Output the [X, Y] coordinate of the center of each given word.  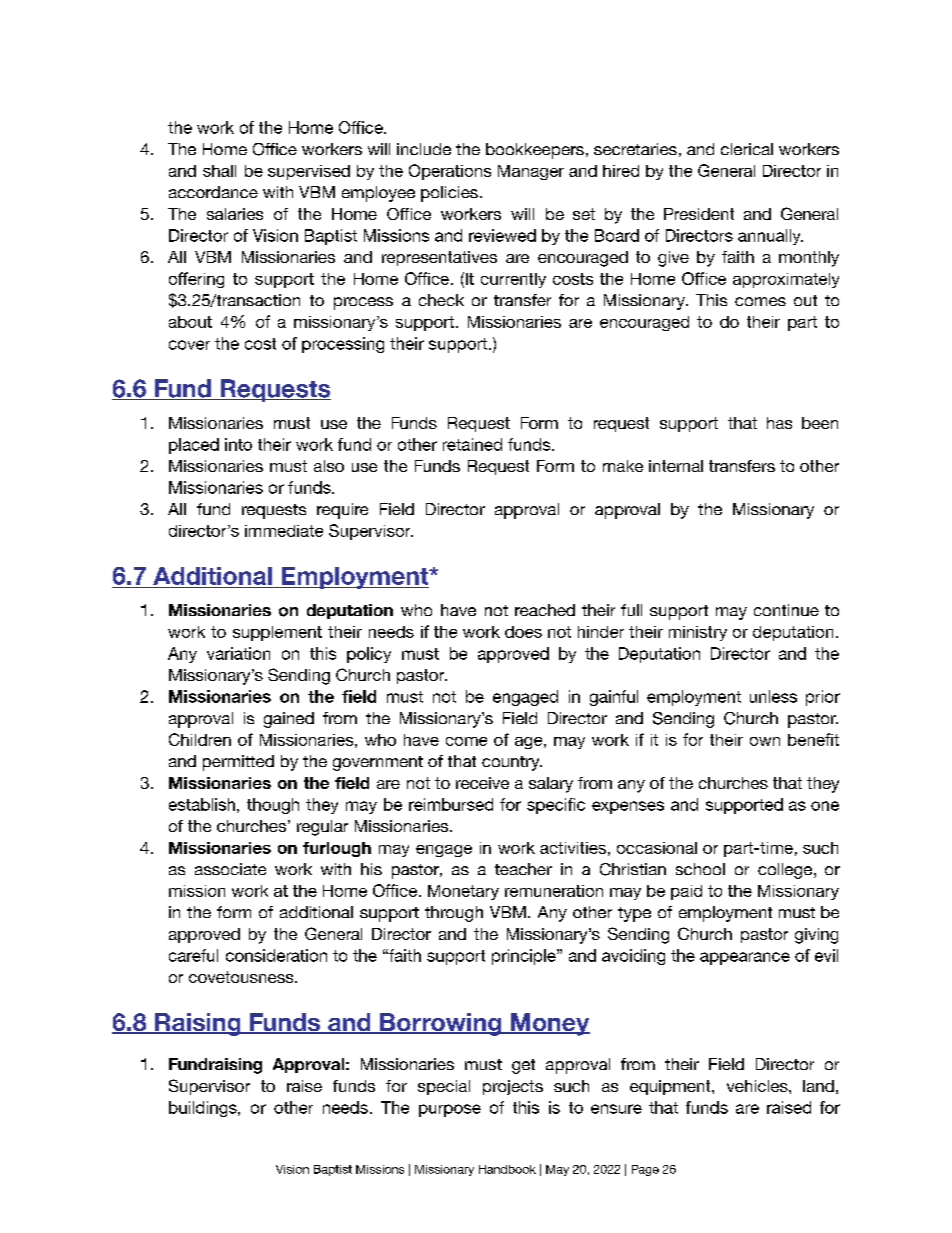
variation [238, 653]
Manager [531, 172]
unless [773, 696]
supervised [309, 172]
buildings [204, 1109]
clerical [747, 149]
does [523, 632]
